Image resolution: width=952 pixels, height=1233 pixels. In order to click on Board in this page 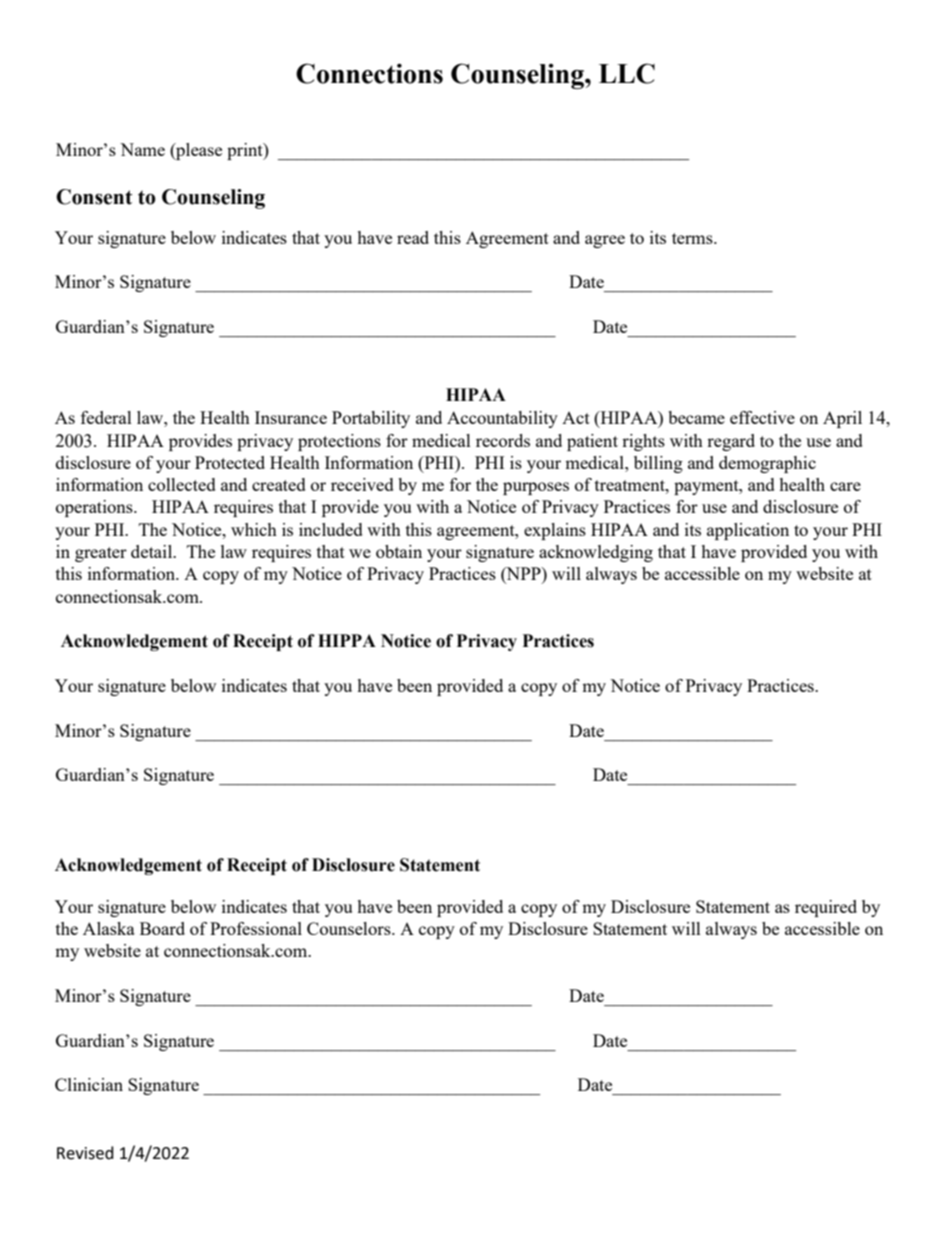, I will do `click(162, 928)`.
